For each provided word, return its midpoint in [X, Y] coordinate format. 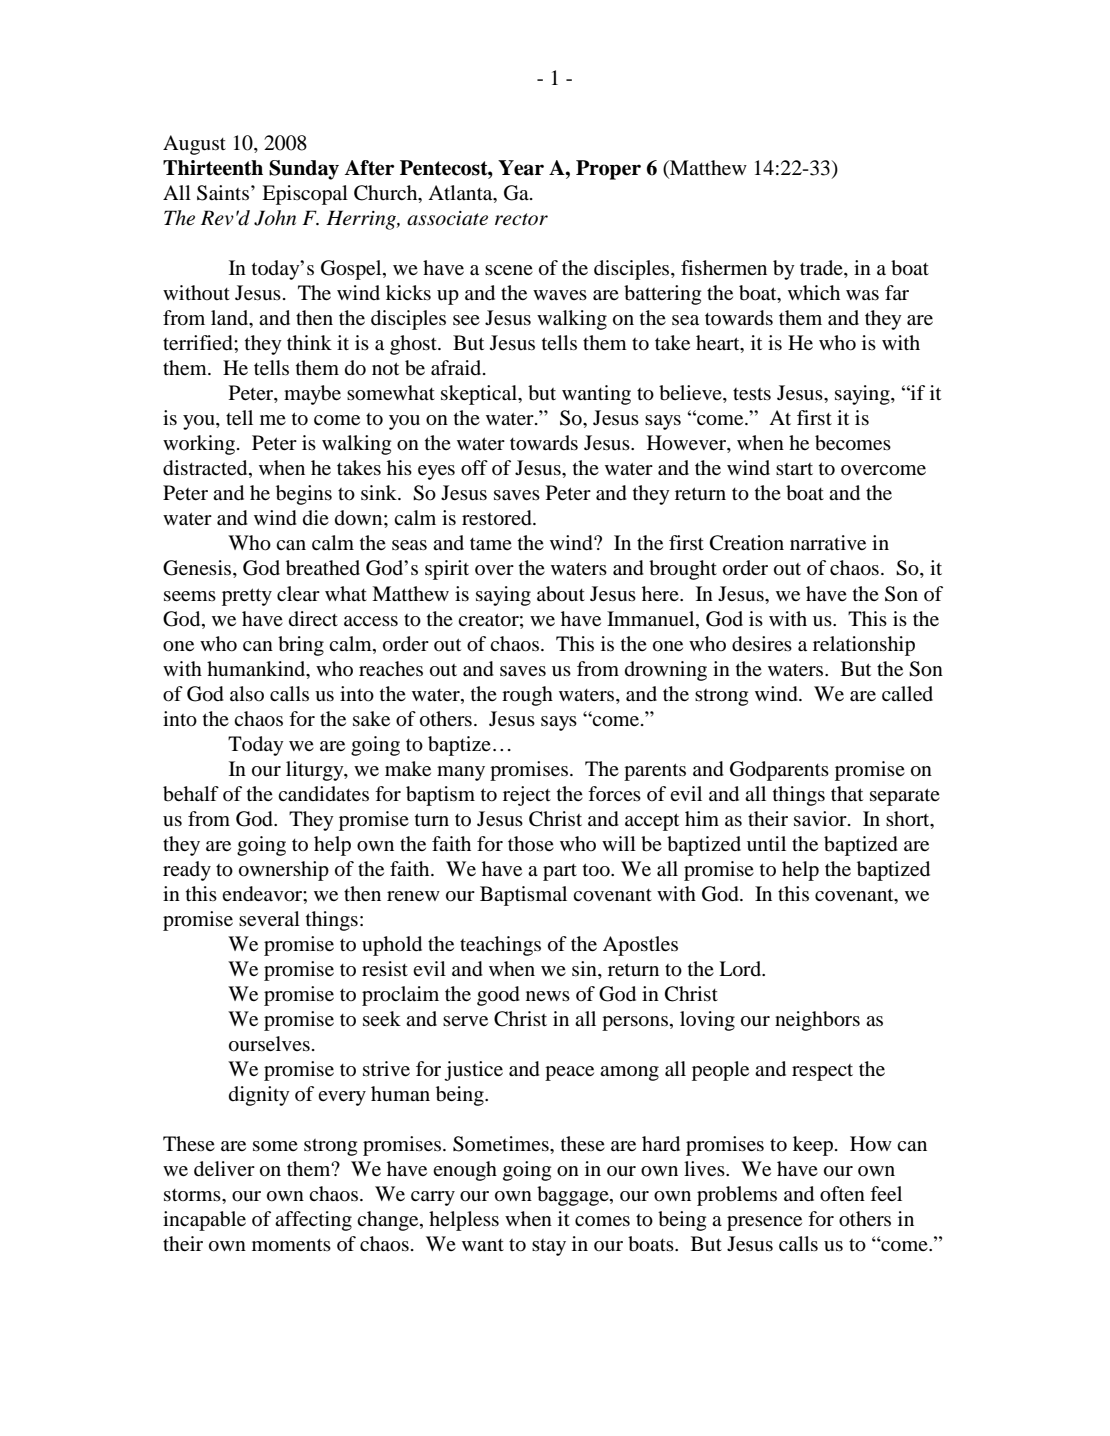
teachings [500, 946]
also [247, 693]
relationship [864, 646]
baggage [574, 1196]
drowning [666, 671]
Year [521, 168]
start [794, 469]
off [474, 468]
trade [822, 269]
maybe [312, 395]
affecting [313, 1221]
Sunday [304, 170]
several [269, 918]
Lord [741, 969]
